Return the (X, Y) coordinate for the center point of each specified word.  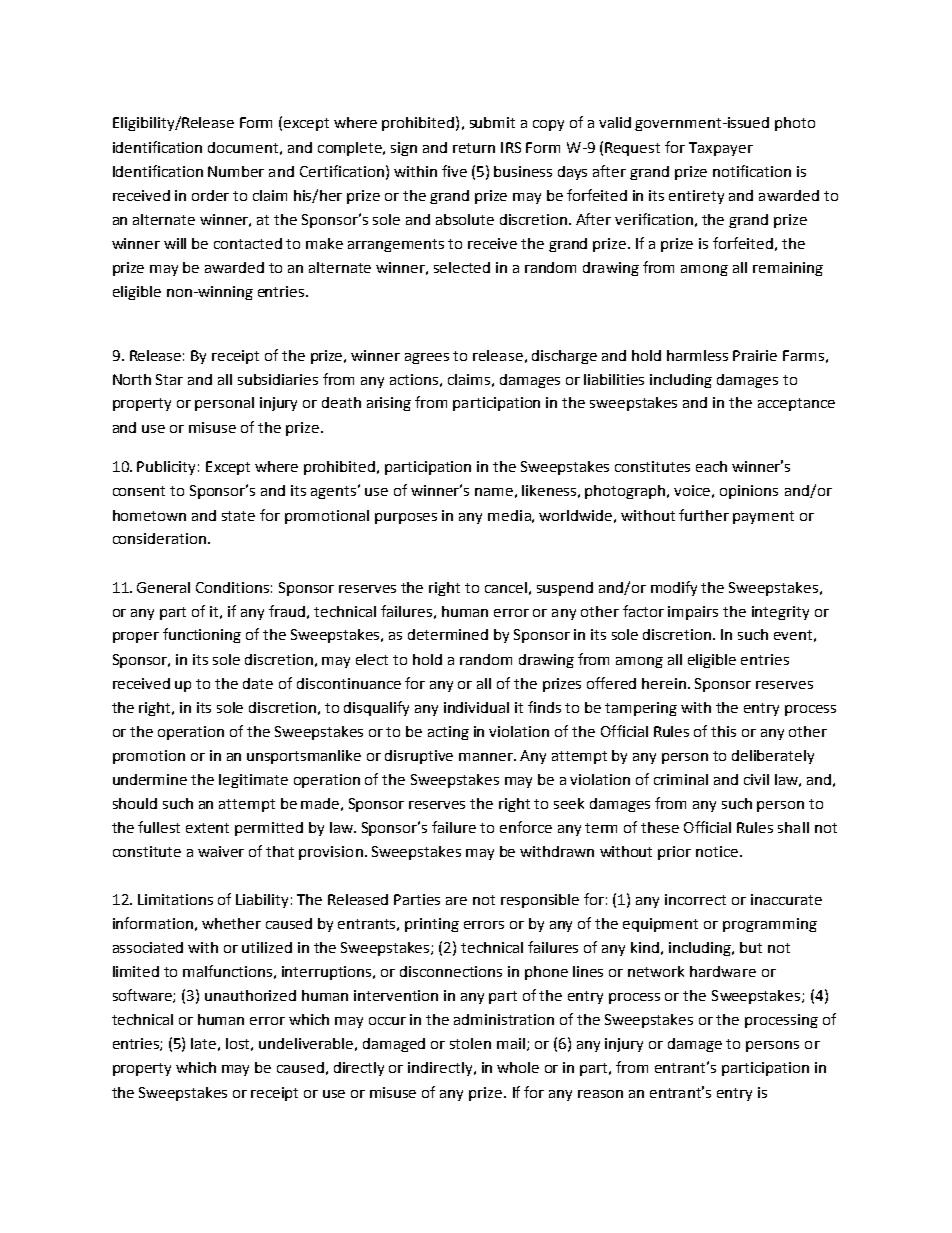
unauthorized (250, 995)
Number (236, 171)
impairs (693, 613)
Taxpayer (721, 149)
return (474, 148)
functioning (202, 635)
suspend (565, 589)
